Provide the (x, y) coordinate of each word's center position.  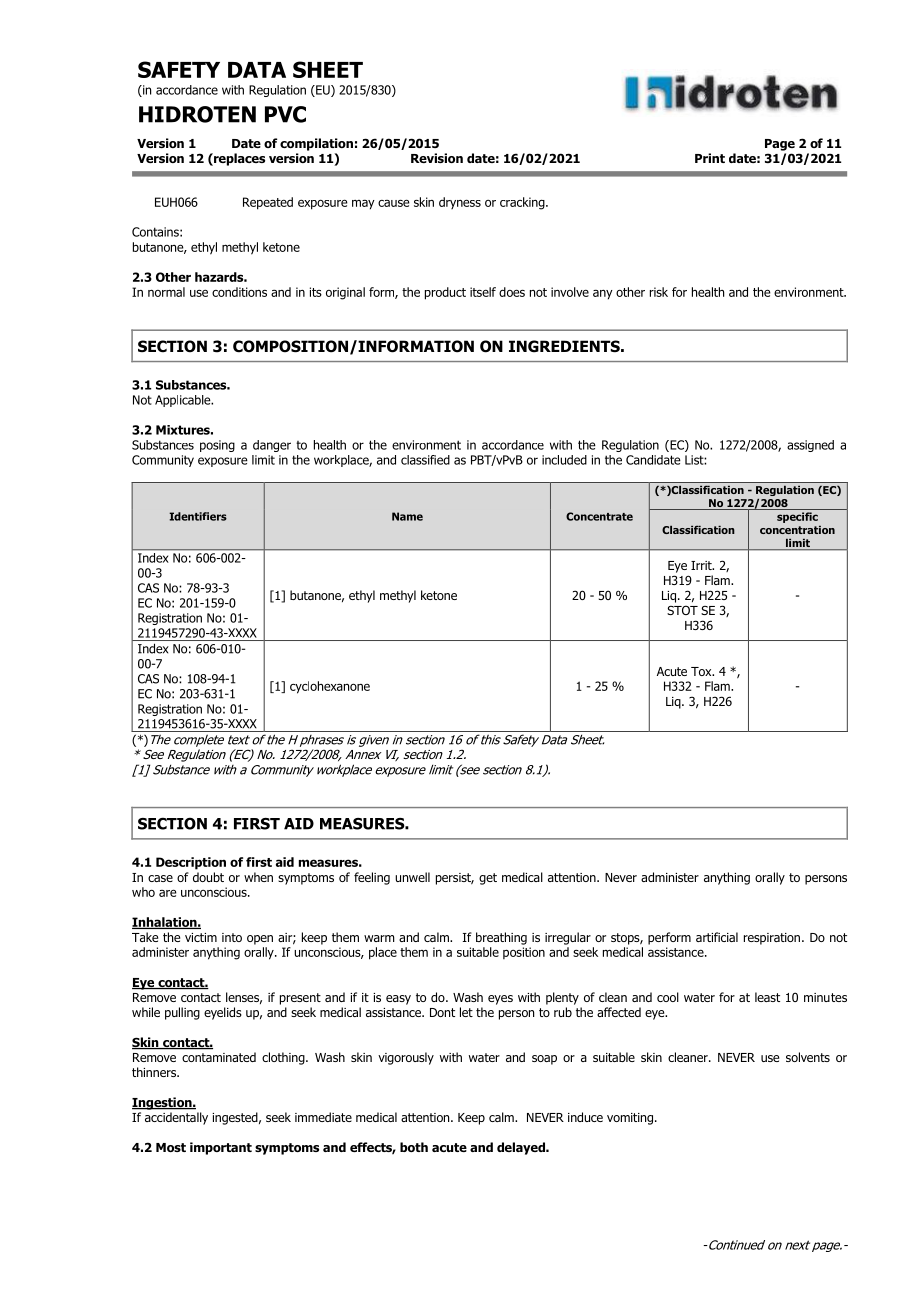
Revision (437, 158)
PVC (285, 114)
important (221, 1148)
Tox (702, 671)
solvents (808, 1057)
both (414, 1147)
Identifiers (198, 516)
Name (407, 516)
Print (710, 158)
